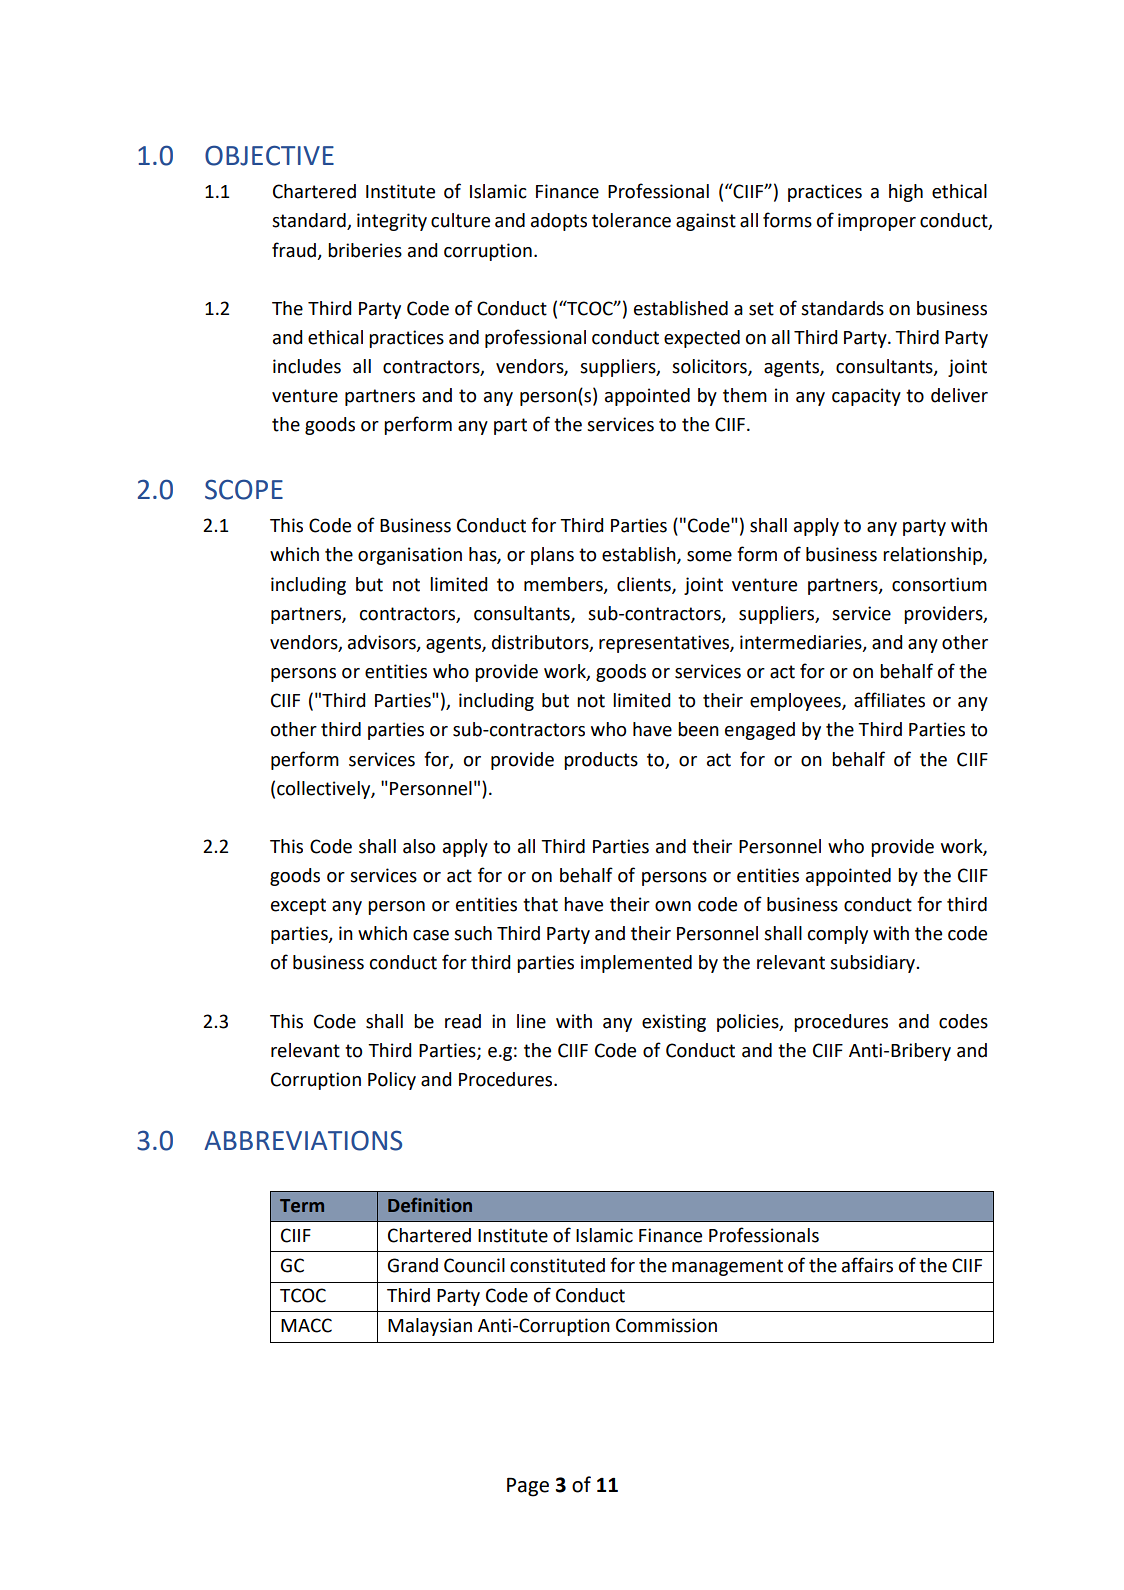  I want to click on Page, so click(528, 1487).
